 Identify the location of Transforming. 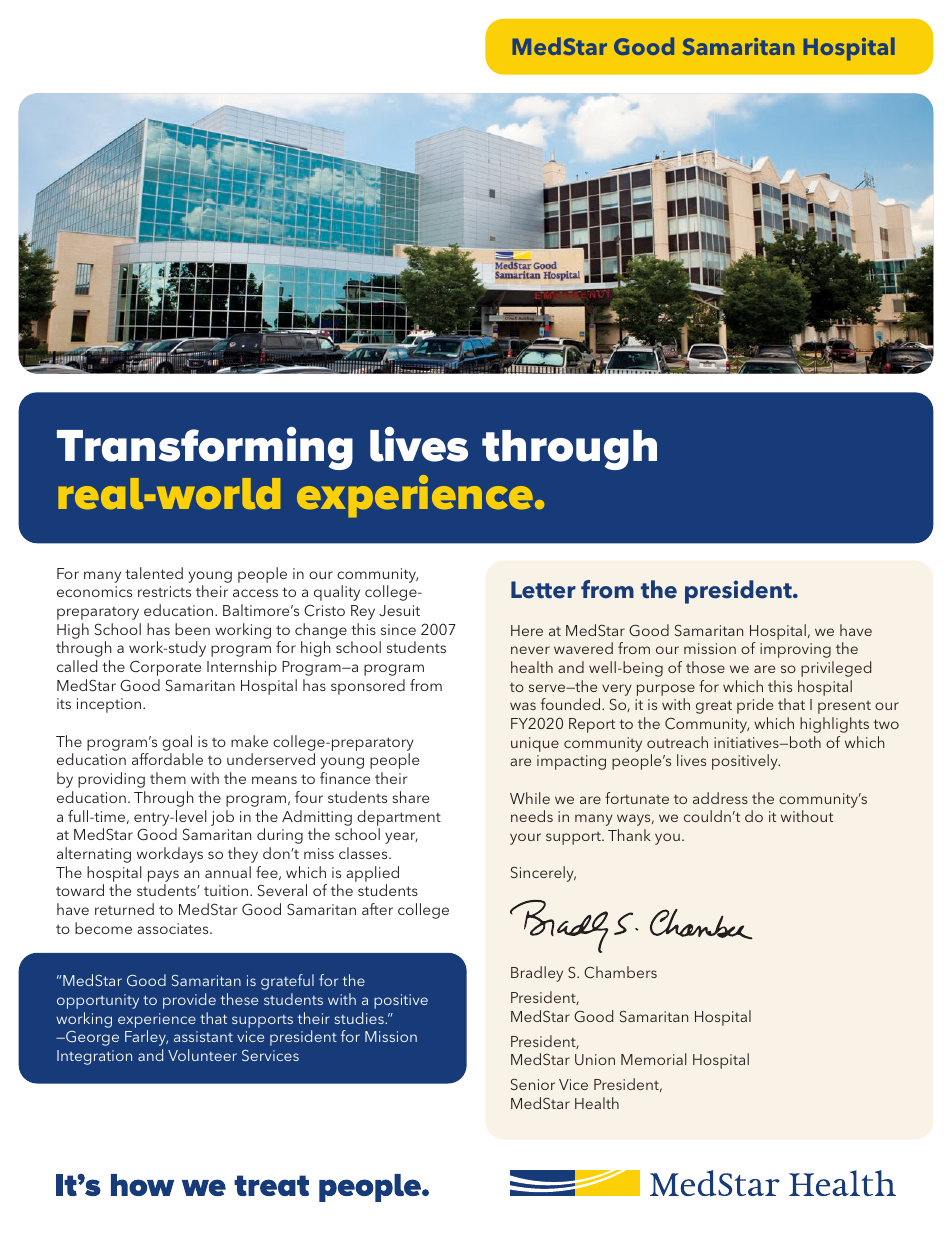
(205, 448).
